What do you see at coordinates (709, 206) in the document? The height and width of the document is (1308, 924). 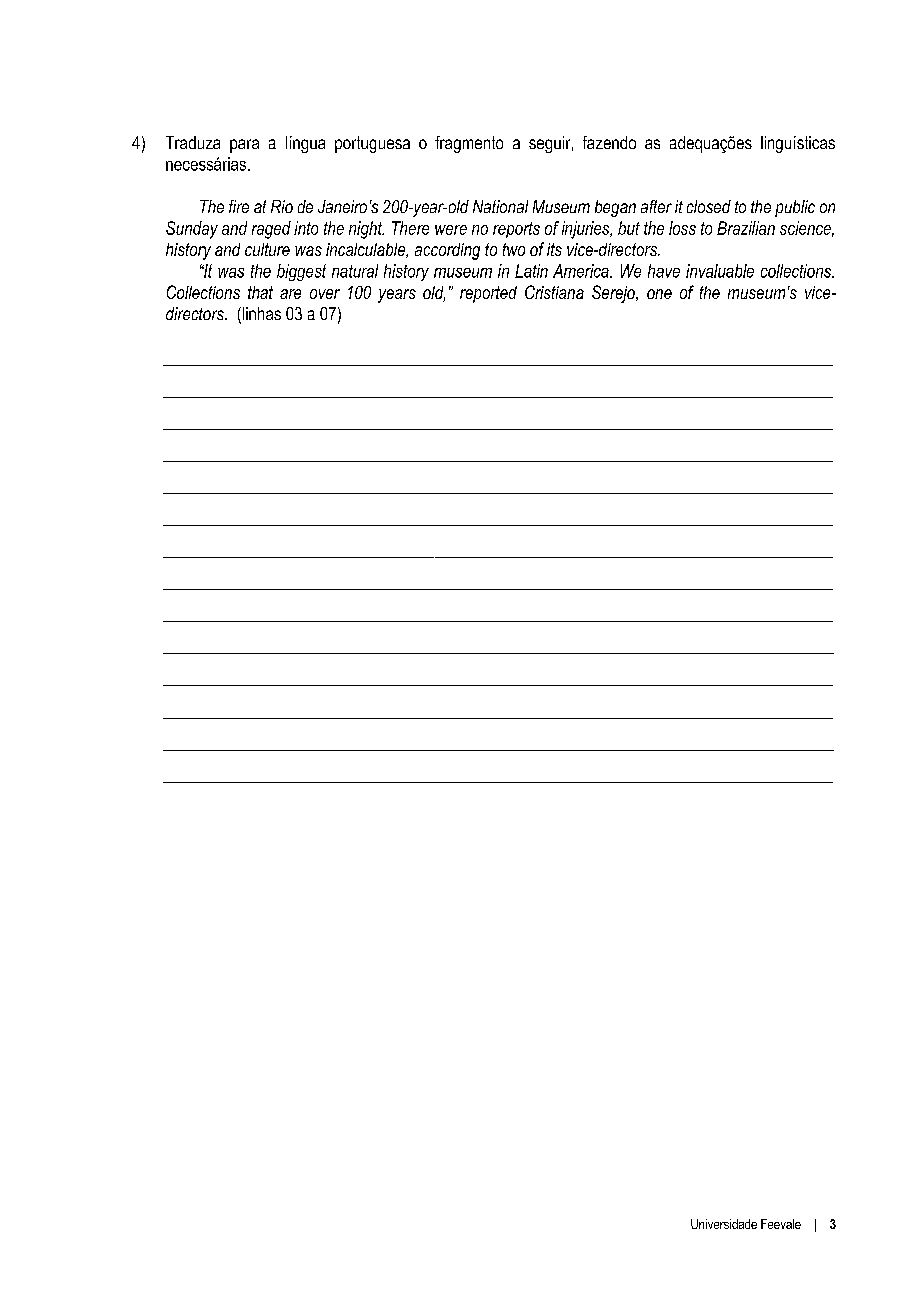 I see `closed` at bounding box center [709, 206].
